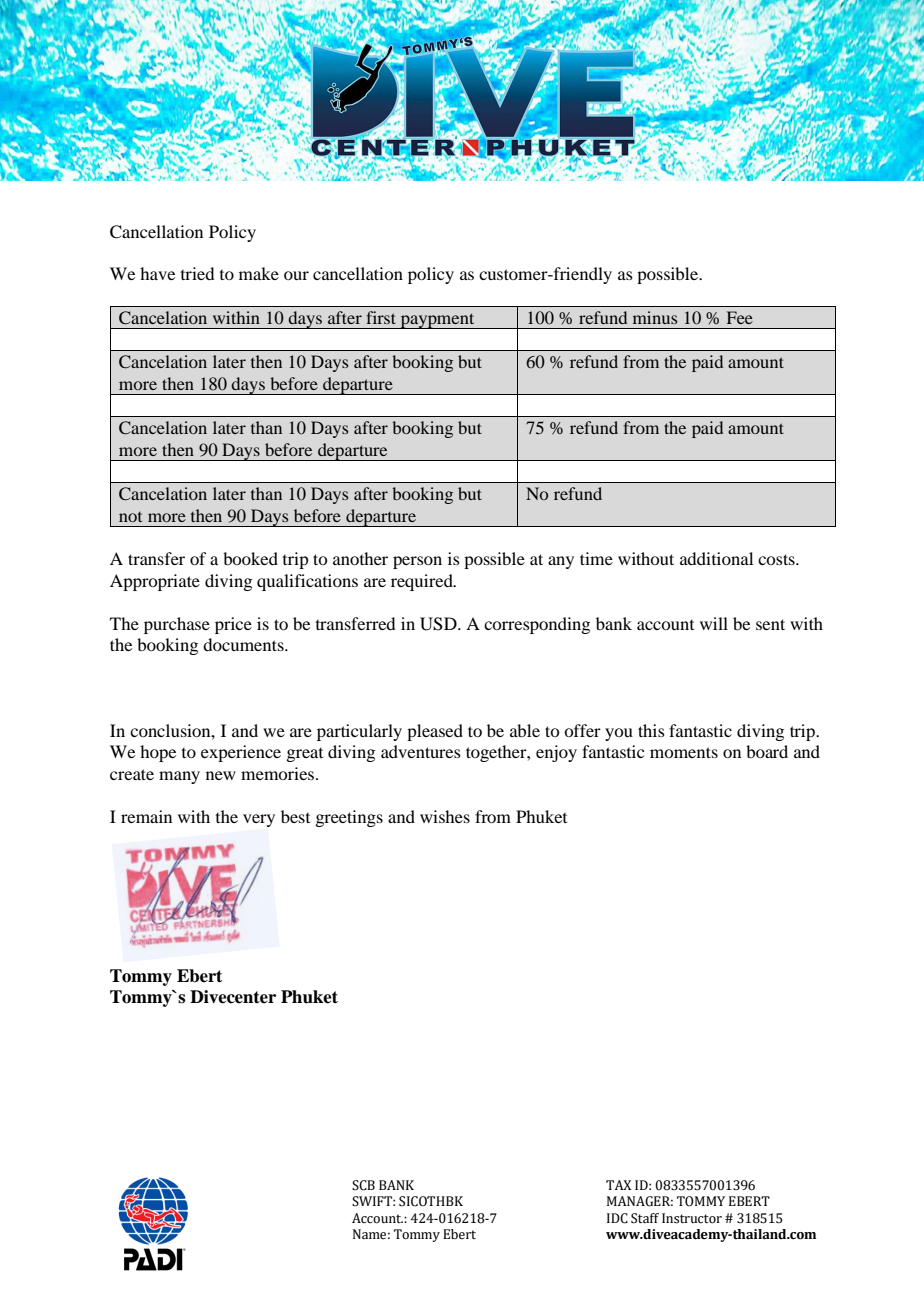 This page has width=924, height=1308. Describe the element at coordinates (740, 317) in the page. I see `Fee` at that location.
